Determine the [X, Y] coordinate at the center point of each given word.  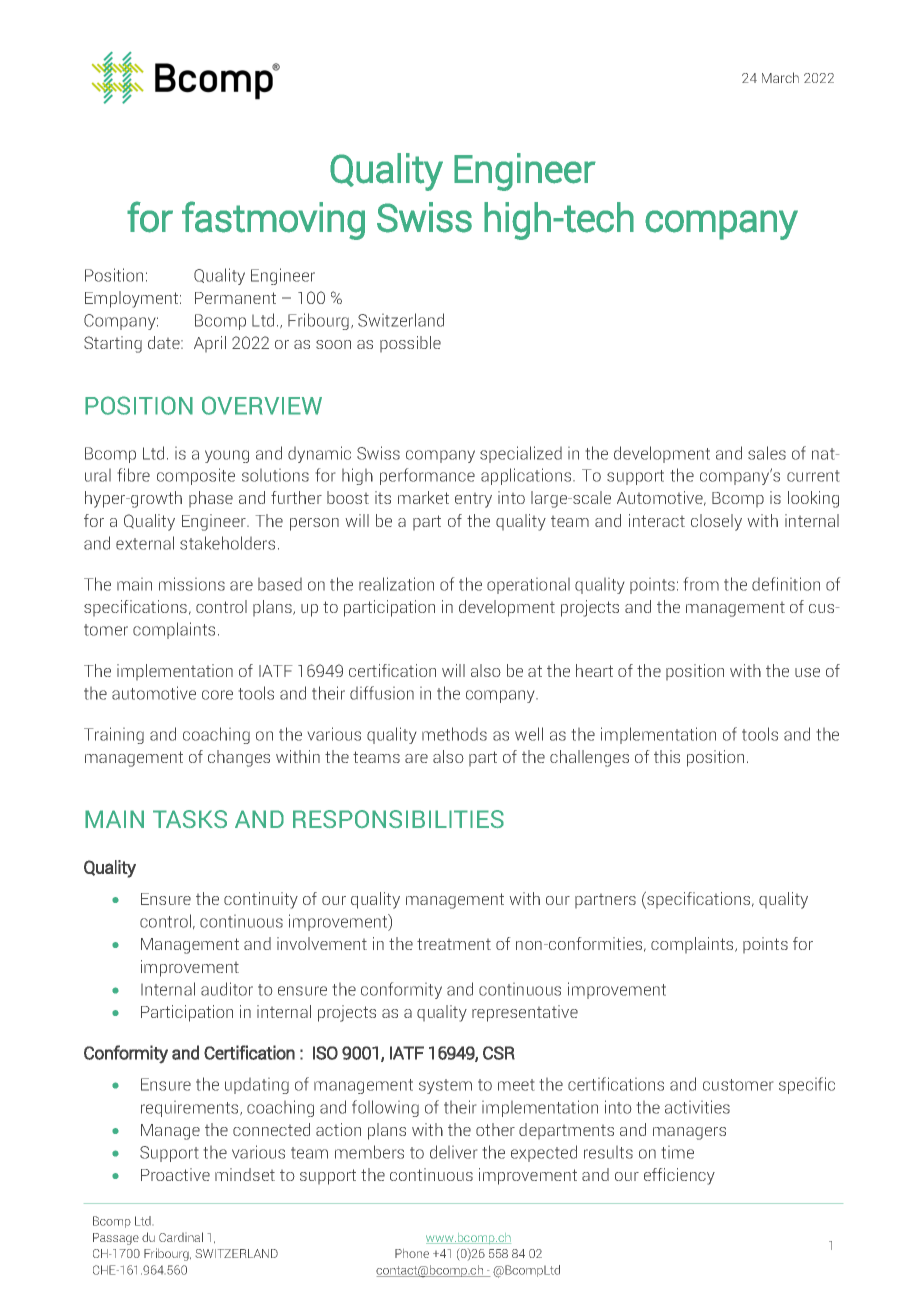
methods [454, 734]
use [807, 672]
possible [410, 344]
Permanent [235, 298]
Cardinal [181, 1237]
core [217, 695]
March [780, 77]
